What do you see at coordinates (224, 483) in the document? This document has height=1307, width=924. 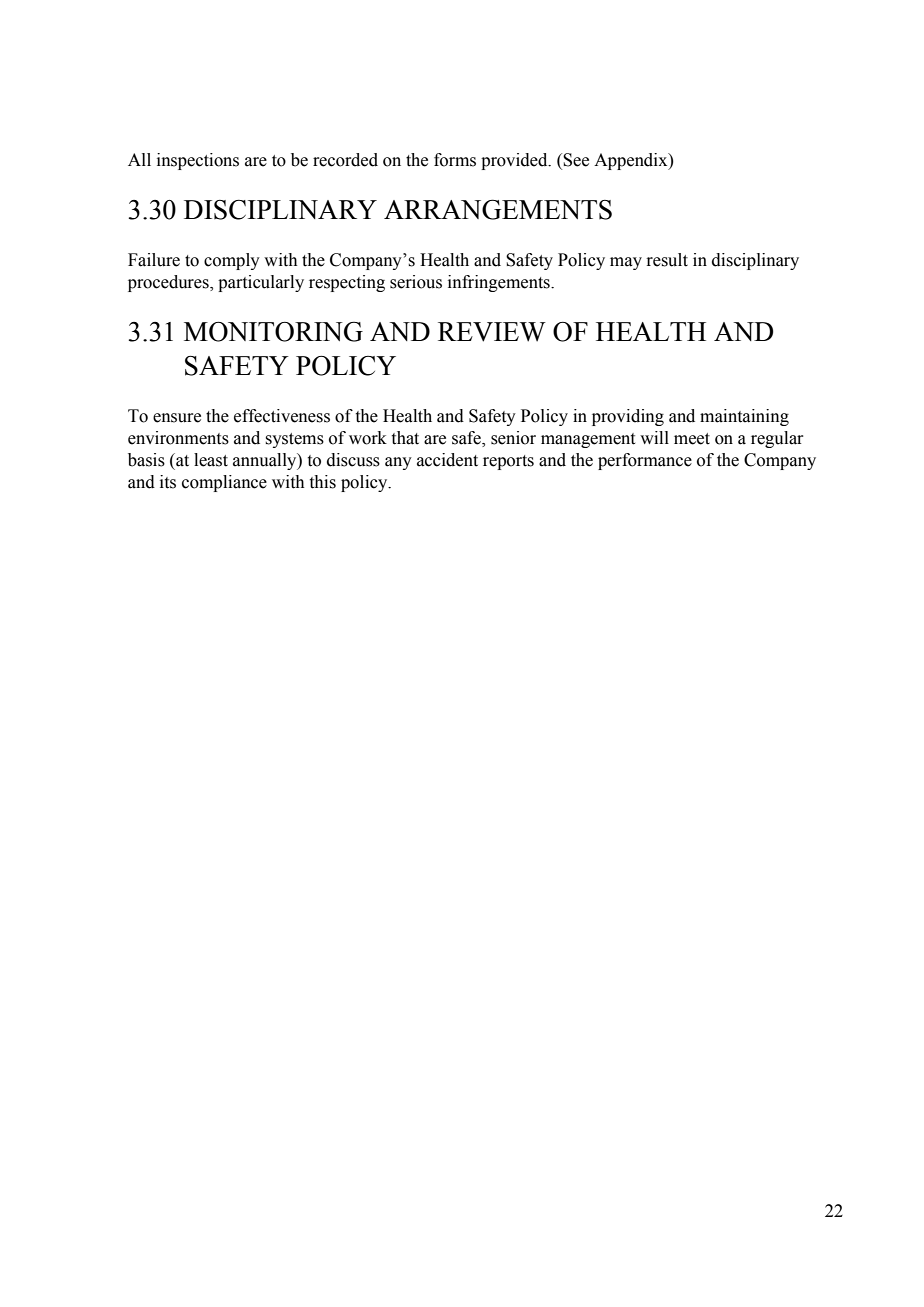 I see `compliance` at bounding box center [224, 483].
